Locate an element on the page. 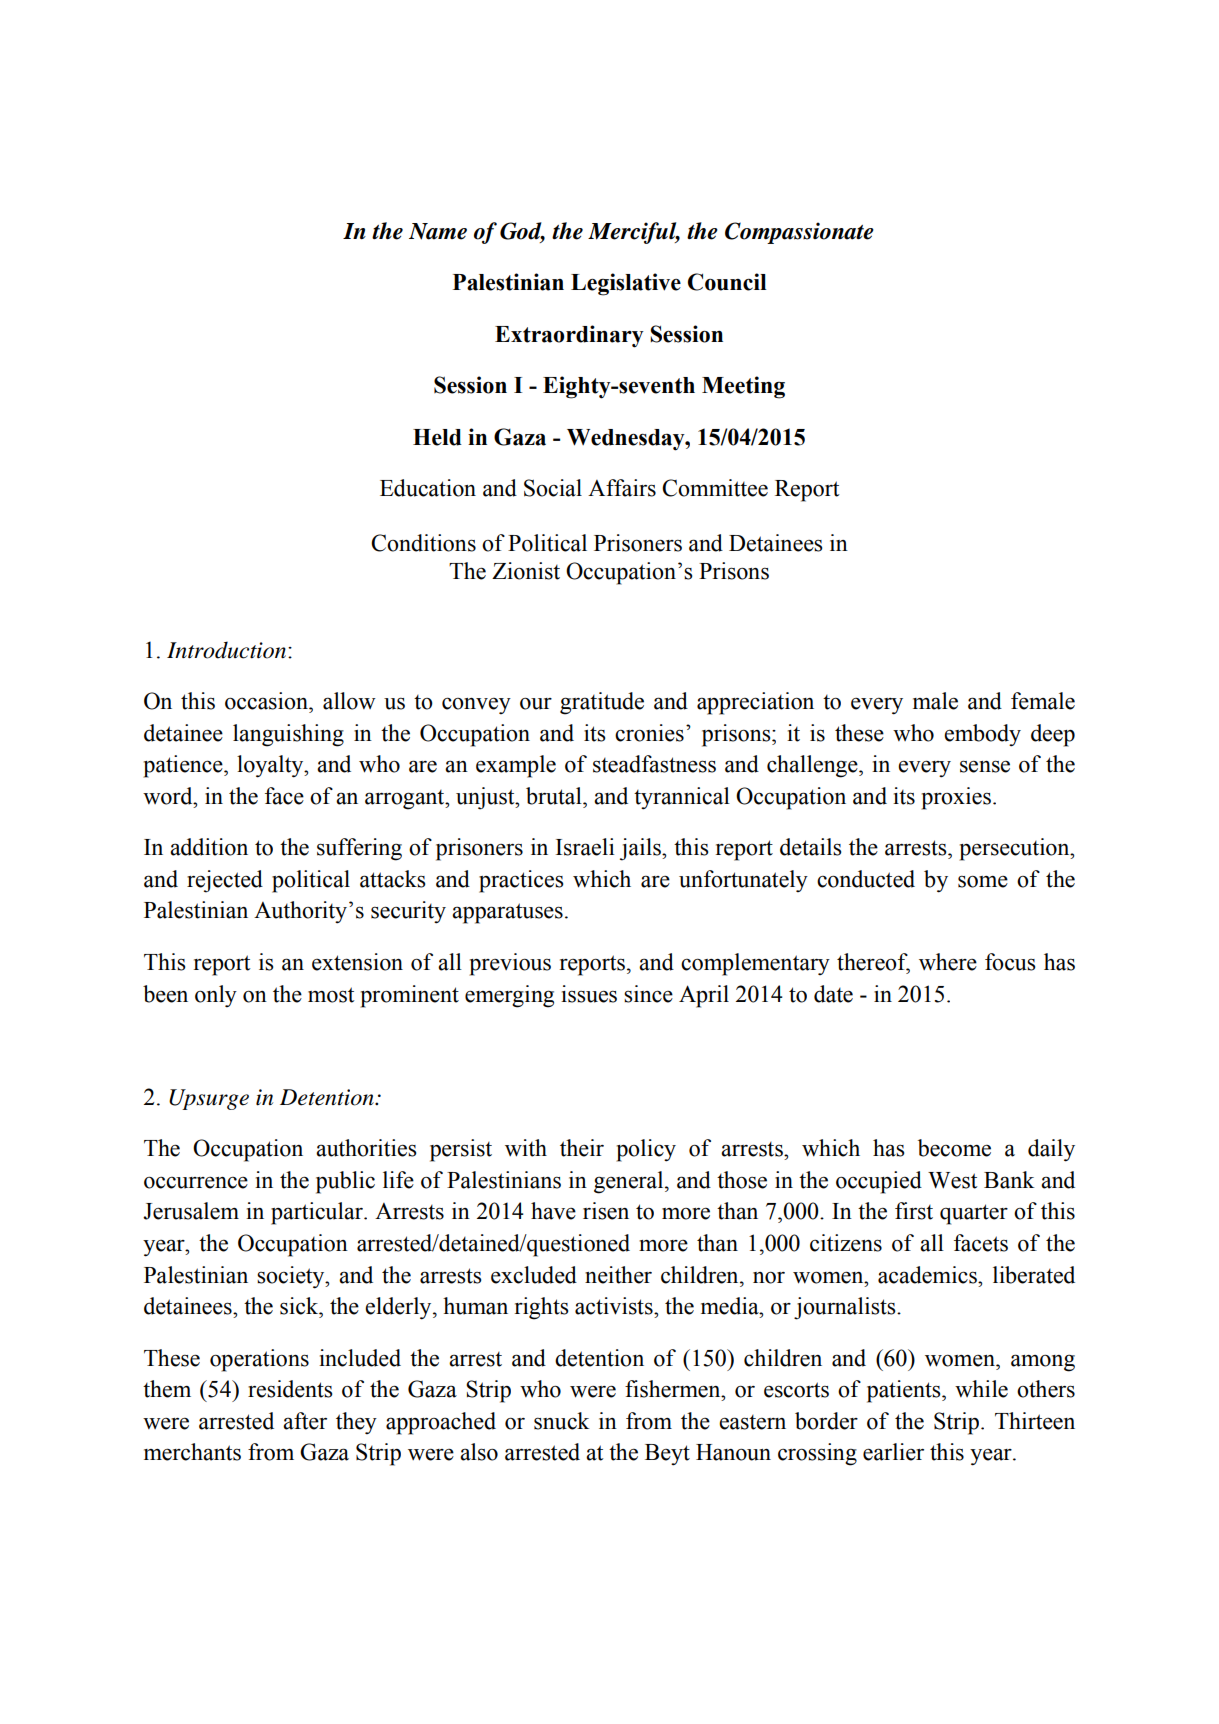 The width and height of the document is (1219, 1724). Compassionate is located at coordinates (799, 233).
